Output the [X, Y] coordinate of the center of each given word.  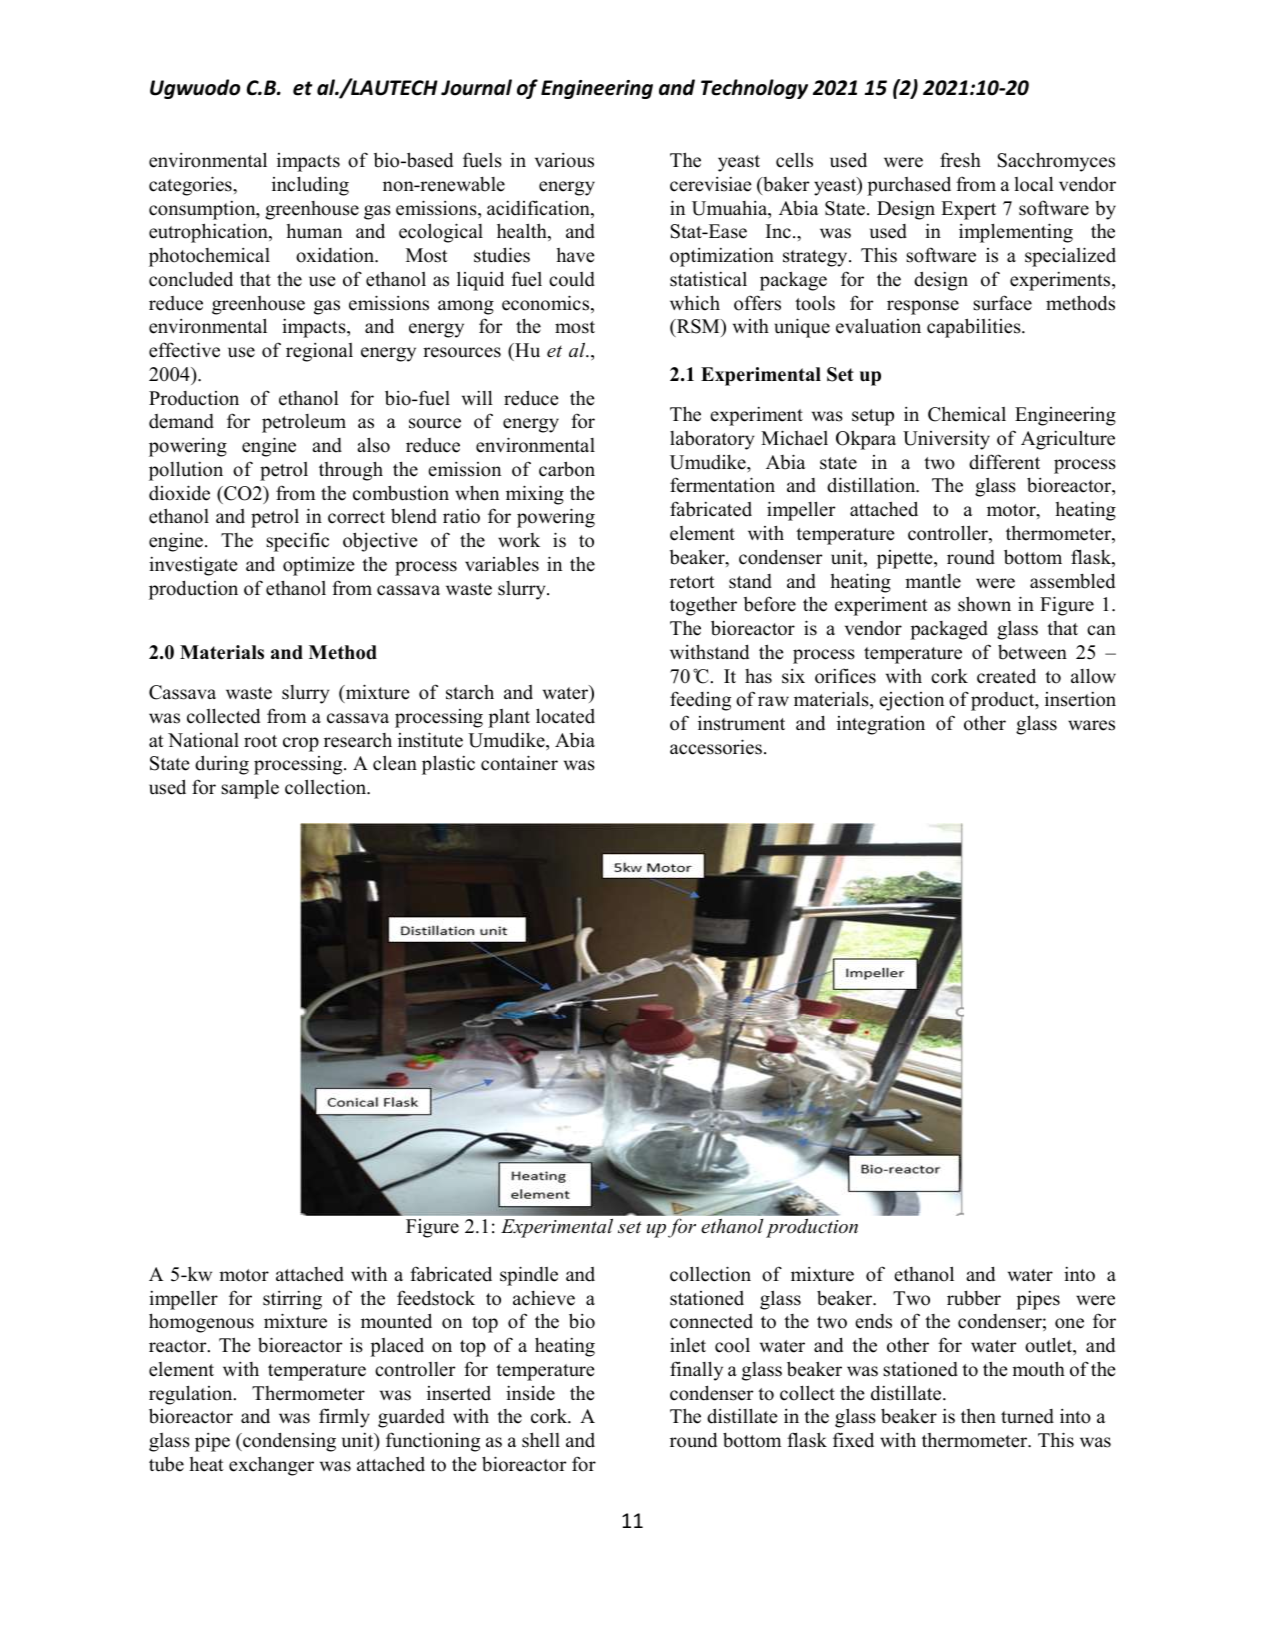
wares [1091, 725]
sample [250, 789]
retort [692, 582]
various [564, 160]
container [519, 763]
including [310, 186]
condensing [288, 1442]
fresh [960, 160]
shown [984, 604]
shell [541, 1440]
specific [297, 542]
